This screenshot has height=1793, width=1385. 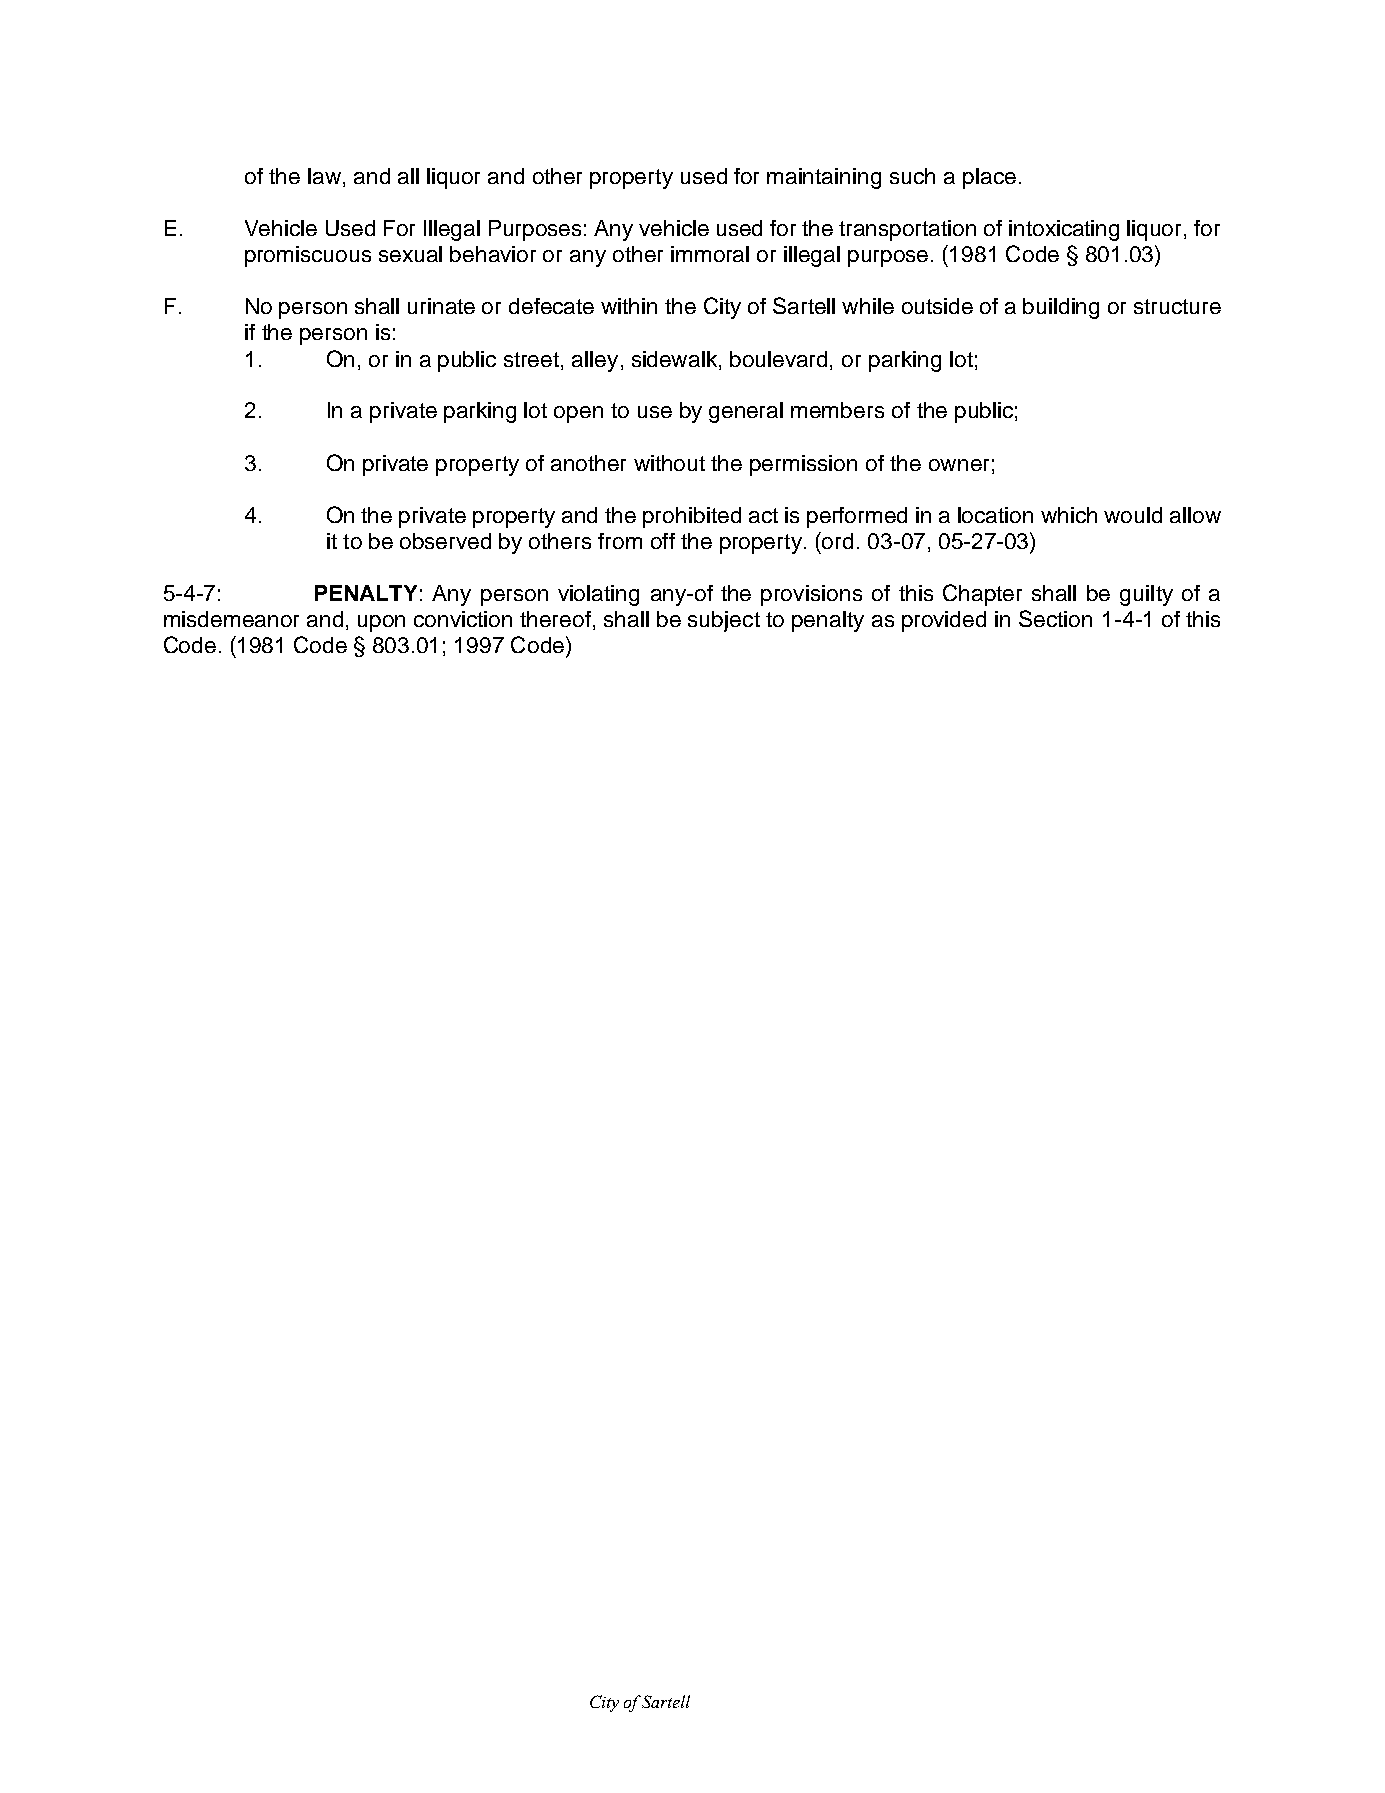 What do you see at coordinates (989, 178) in the screenshot?
I see `place` at bounding box center [989, 178].
